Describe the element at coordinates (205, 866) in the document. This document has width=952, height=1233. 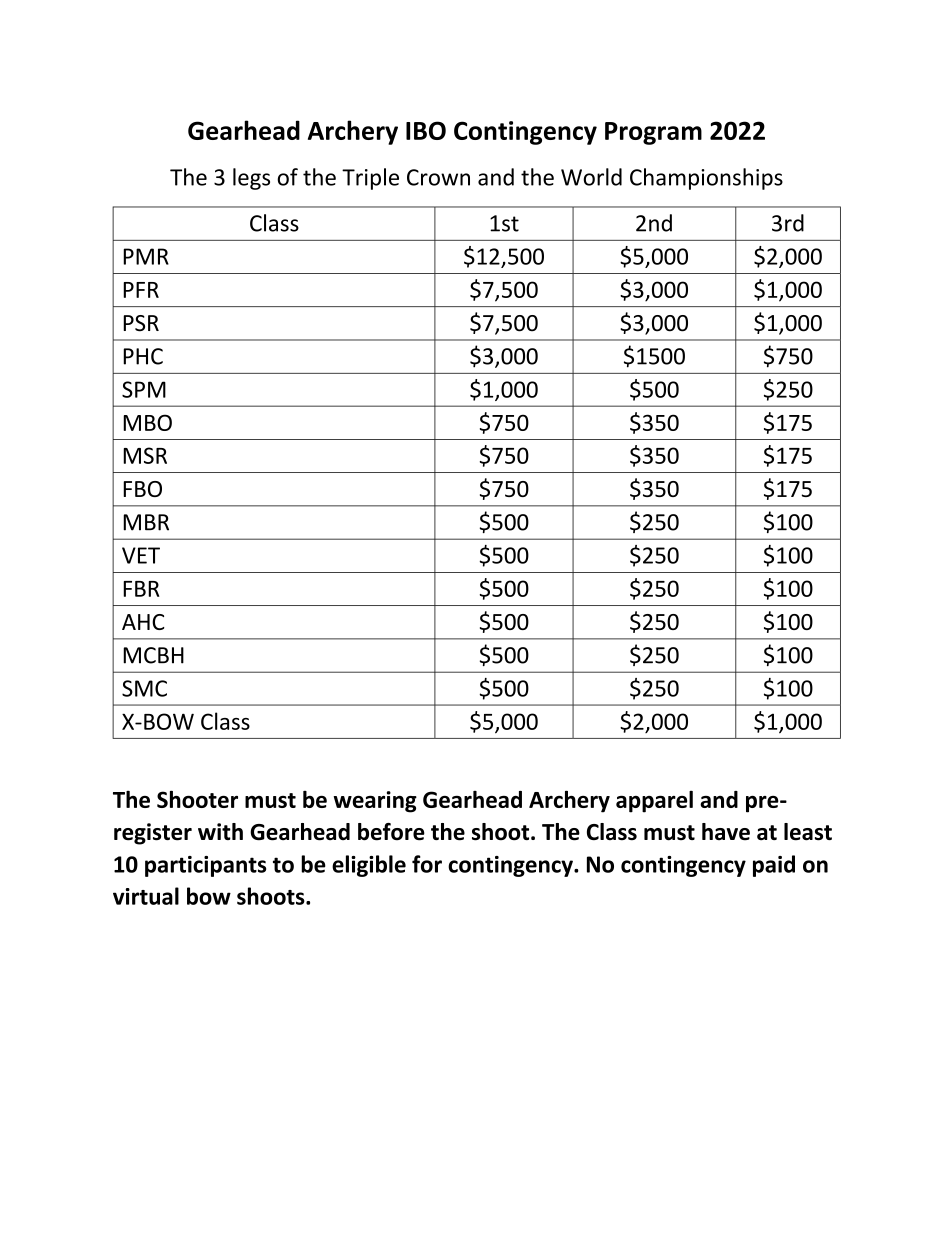
I see `participants` at that location.
